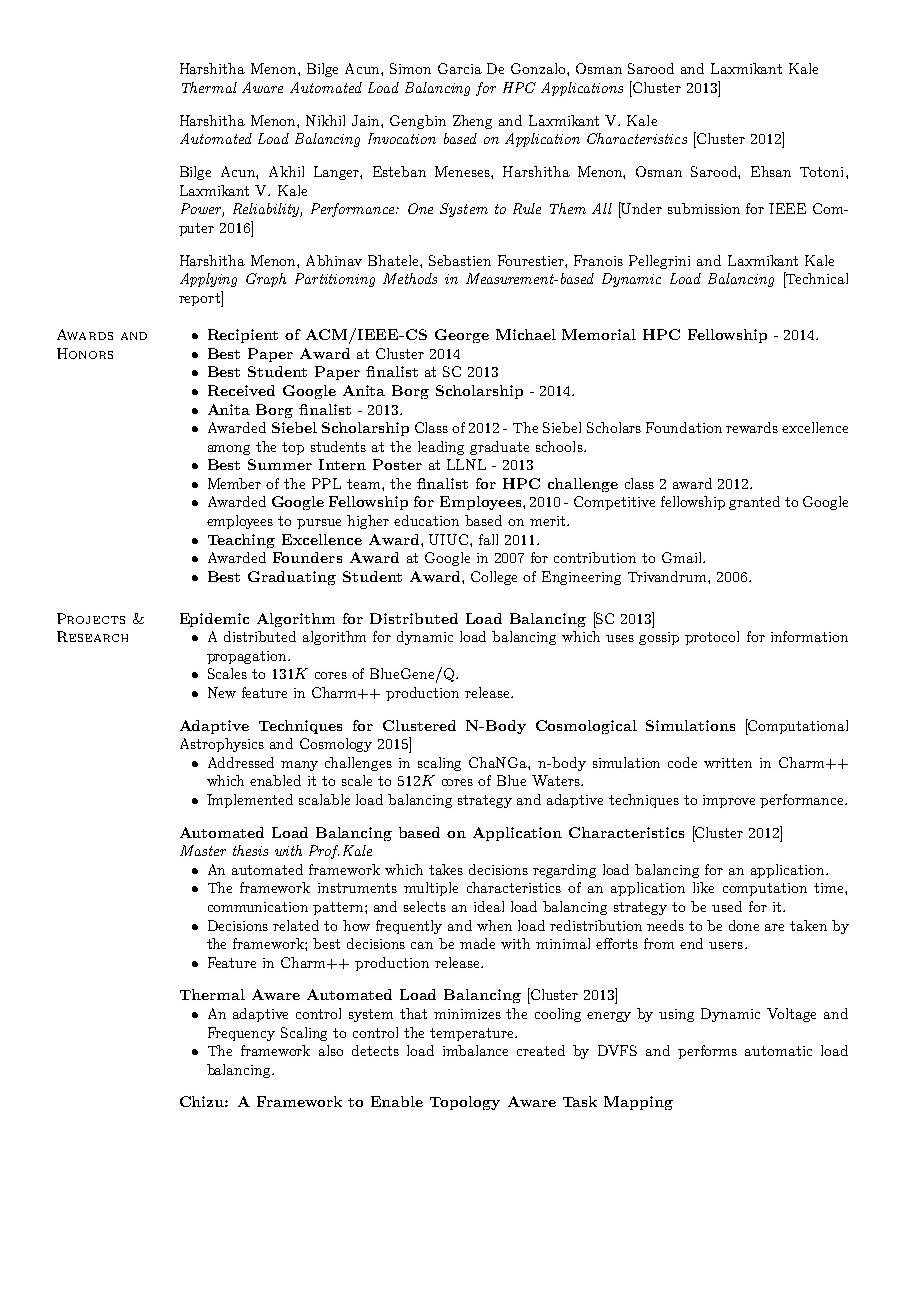 Image resolution: width=924 pixels, height=1308 pixels. What do you see at coordinates (286, 171) in the image?
I see `Akhil` at bounding box center [286, 171].
